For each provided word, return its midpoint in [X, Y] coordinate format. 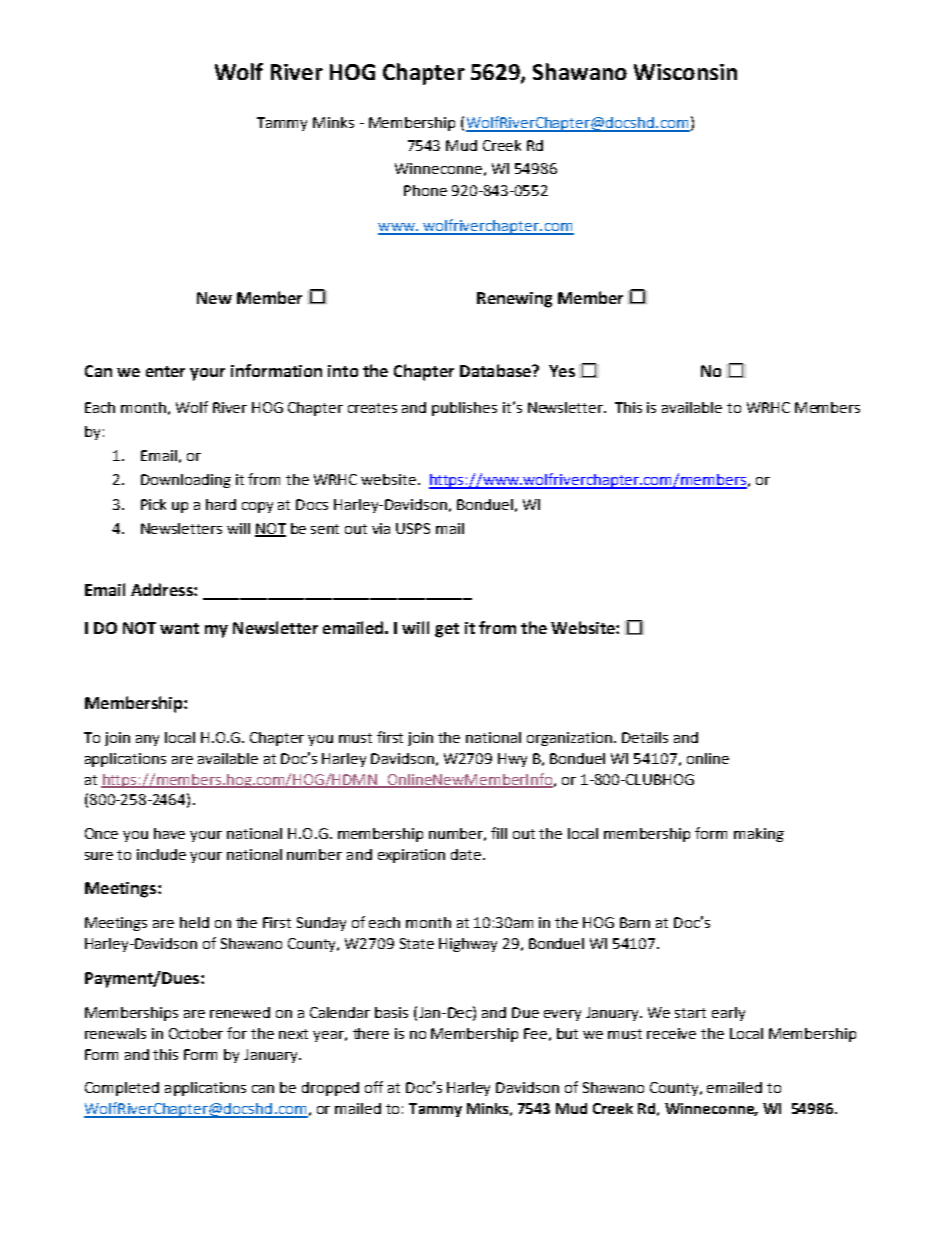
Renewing [514, 300]
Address [163, 589]
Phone [425, 190]
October [196, 1033]
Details [645, 737]
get [447, 630]
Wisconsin [685, 72]
